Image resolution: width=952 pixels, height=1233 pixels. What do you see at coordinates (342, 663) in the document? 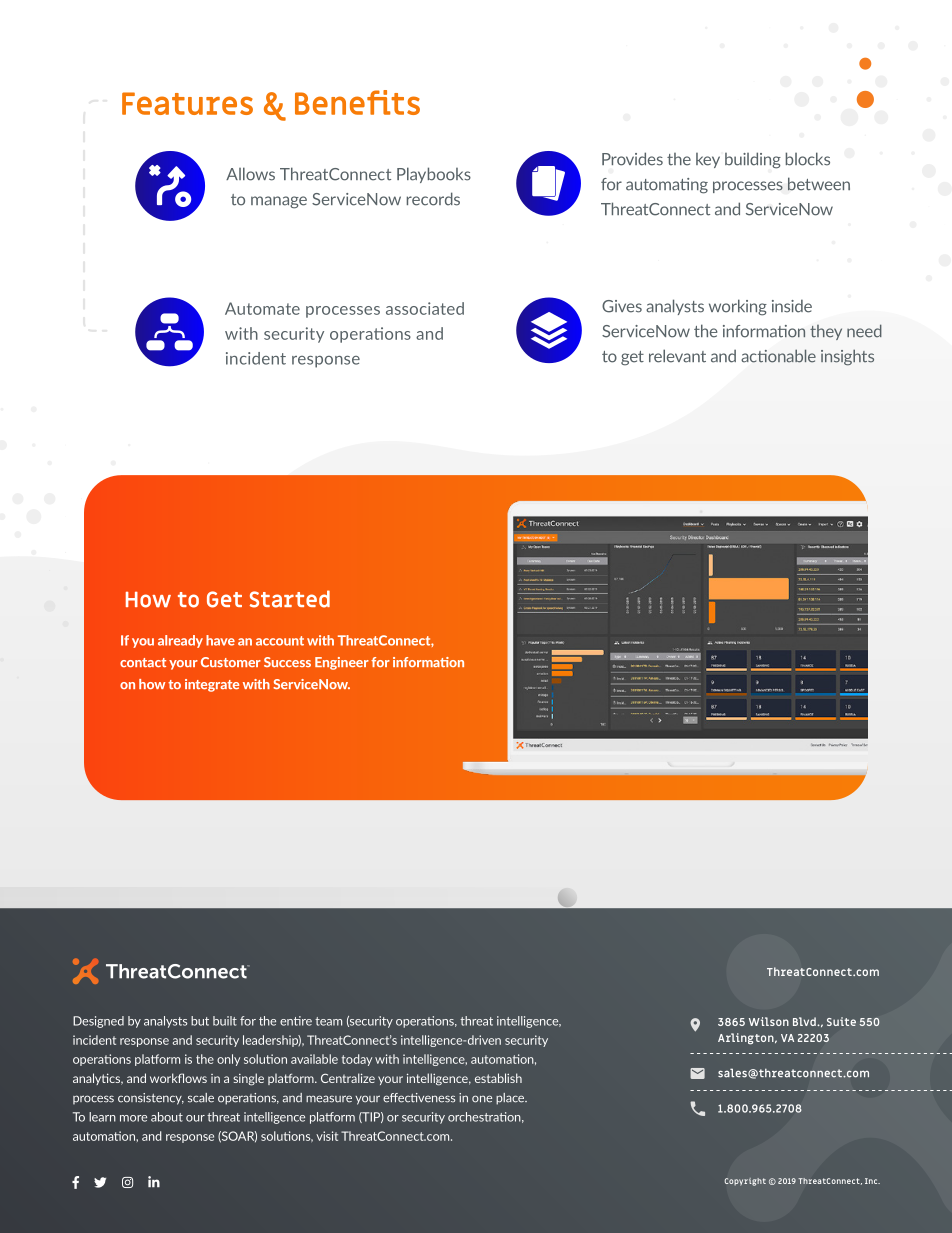
I see `Engineer` at bounding box center [342, 663].
